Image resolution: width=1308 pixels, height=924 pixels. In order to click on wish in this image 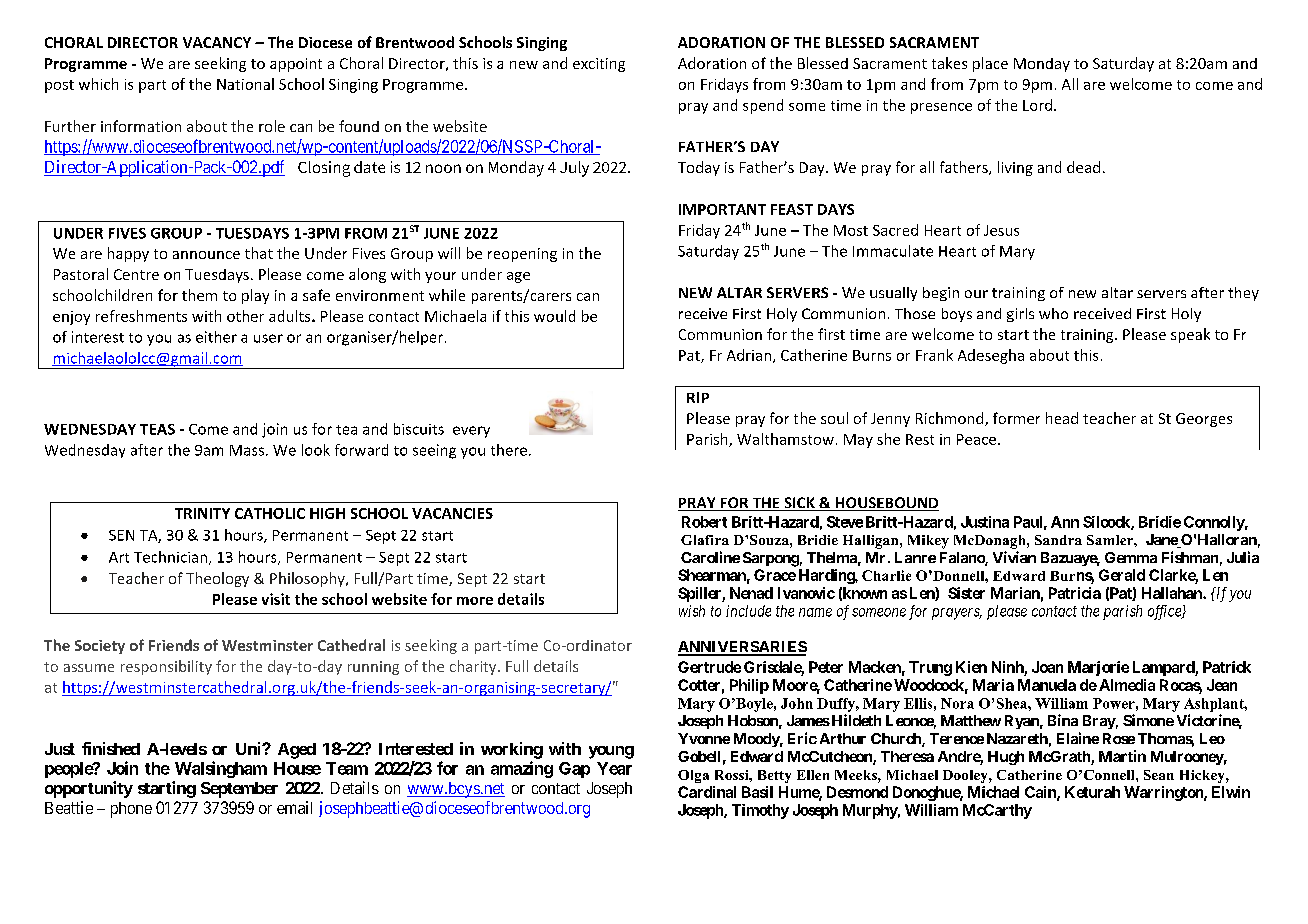, I will do `click(692, 611)`.
